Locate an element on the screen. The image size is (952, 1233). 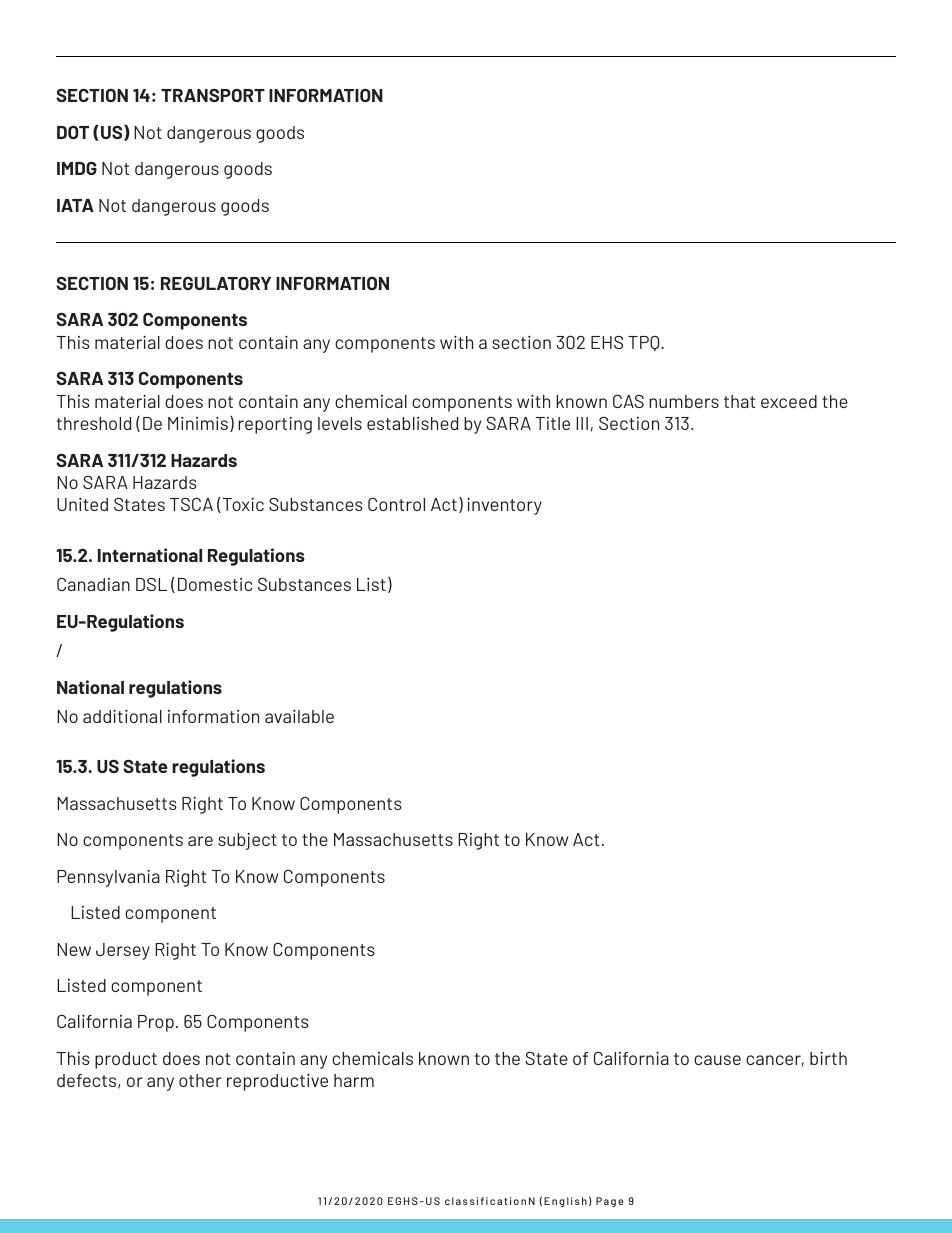
cause is located at coordinates (717, 1060).
